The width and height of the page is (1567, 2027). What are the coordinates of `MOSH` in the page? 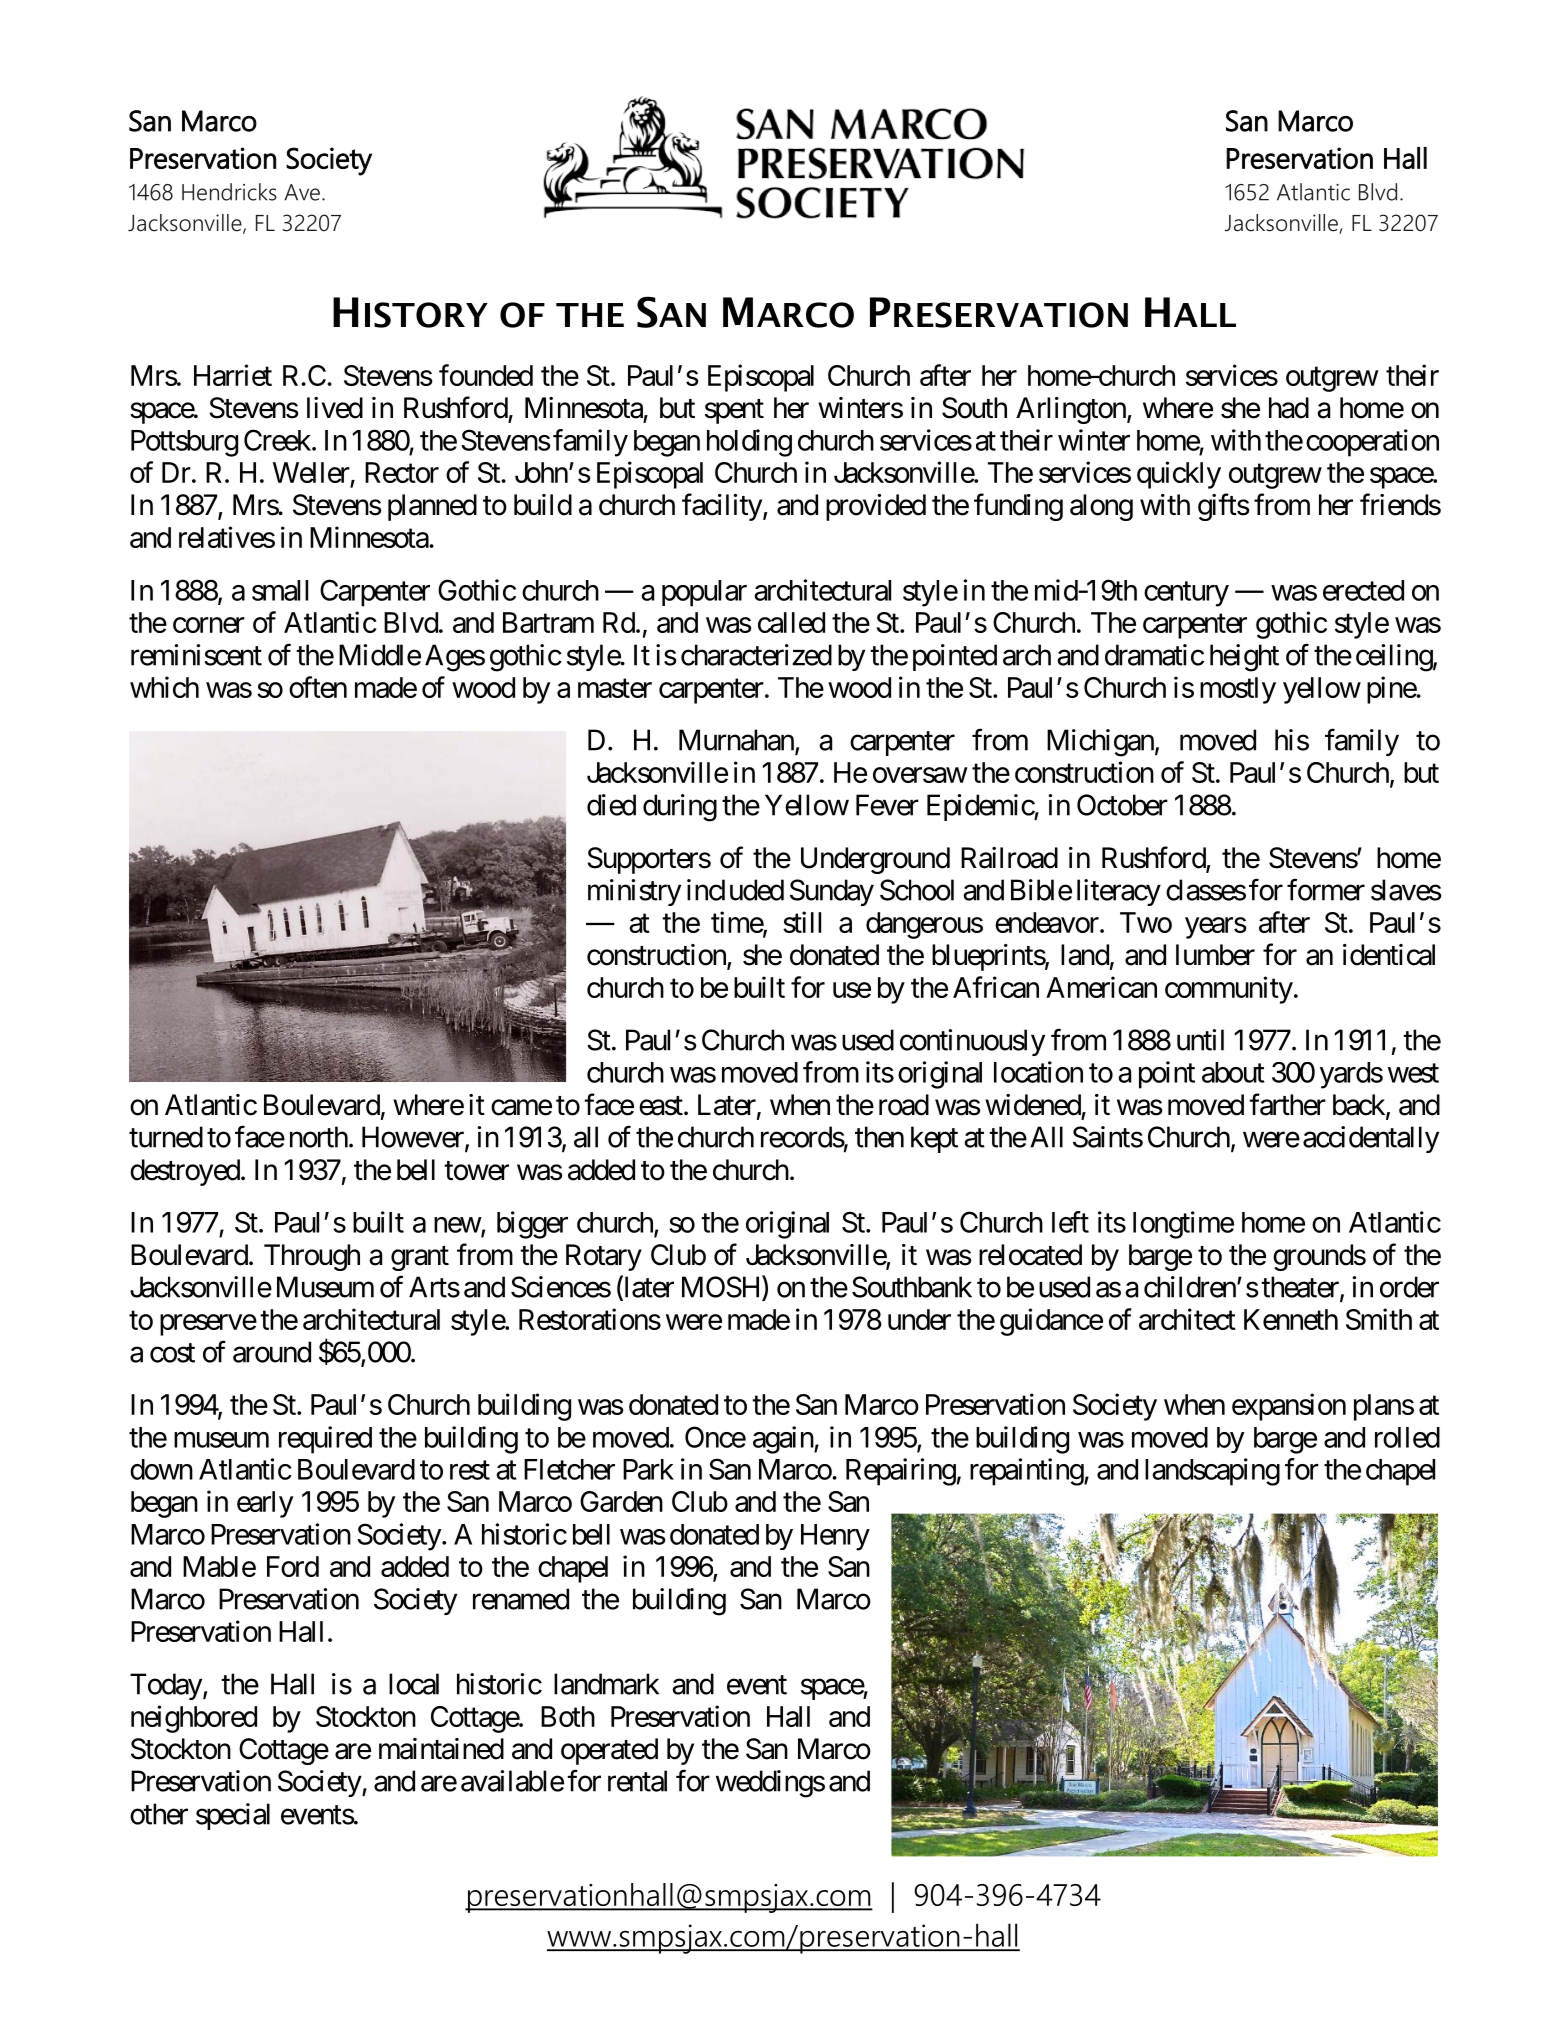 It's located at (722, 1288).
